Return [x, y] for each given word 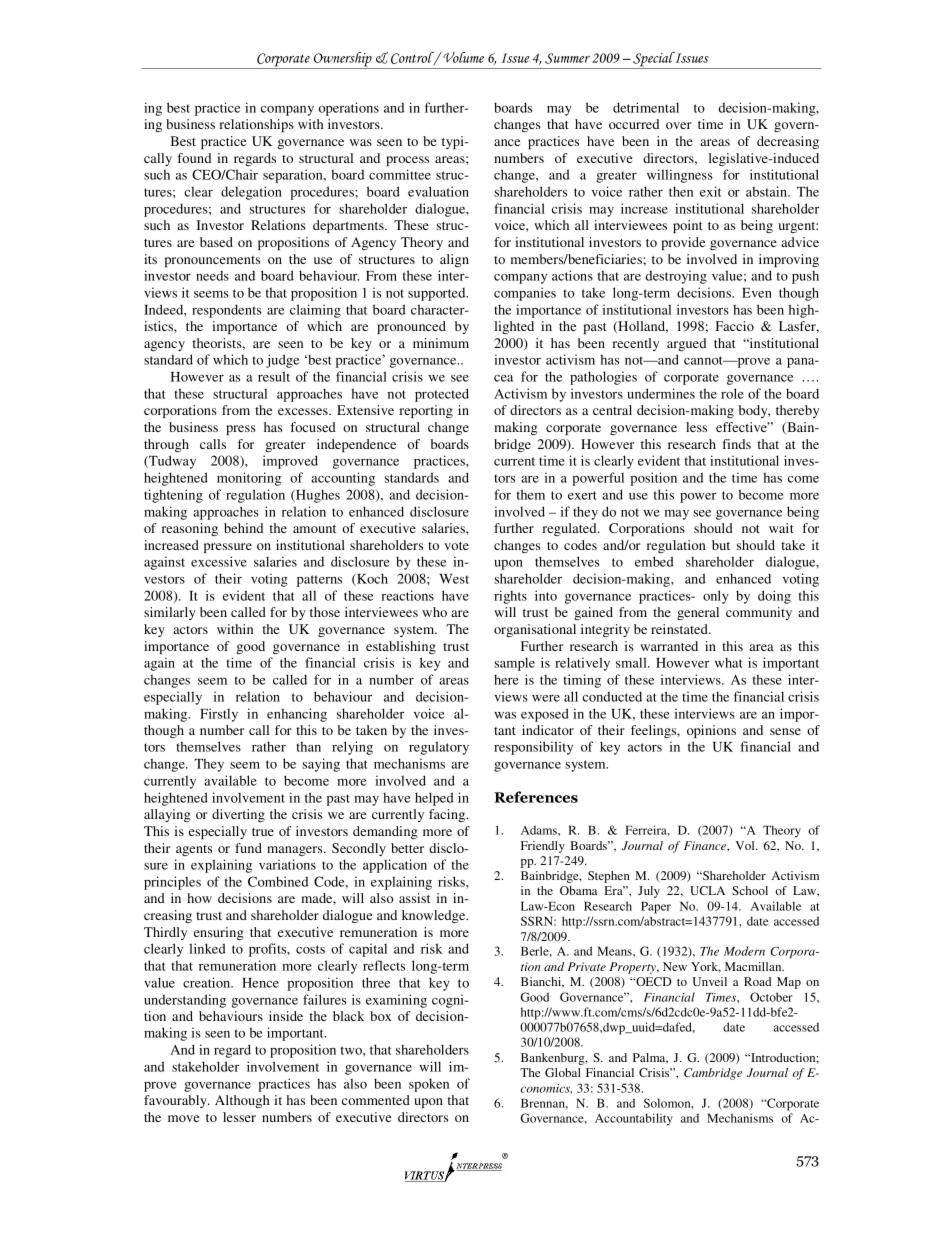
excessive [219, 561]
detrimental [646, 107]
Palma [650, 1058]
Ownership [342, 60]
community [759, 613]
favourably [176, 1101]
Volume [462, 57]
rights [510, 597]
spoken [429, 1085]
